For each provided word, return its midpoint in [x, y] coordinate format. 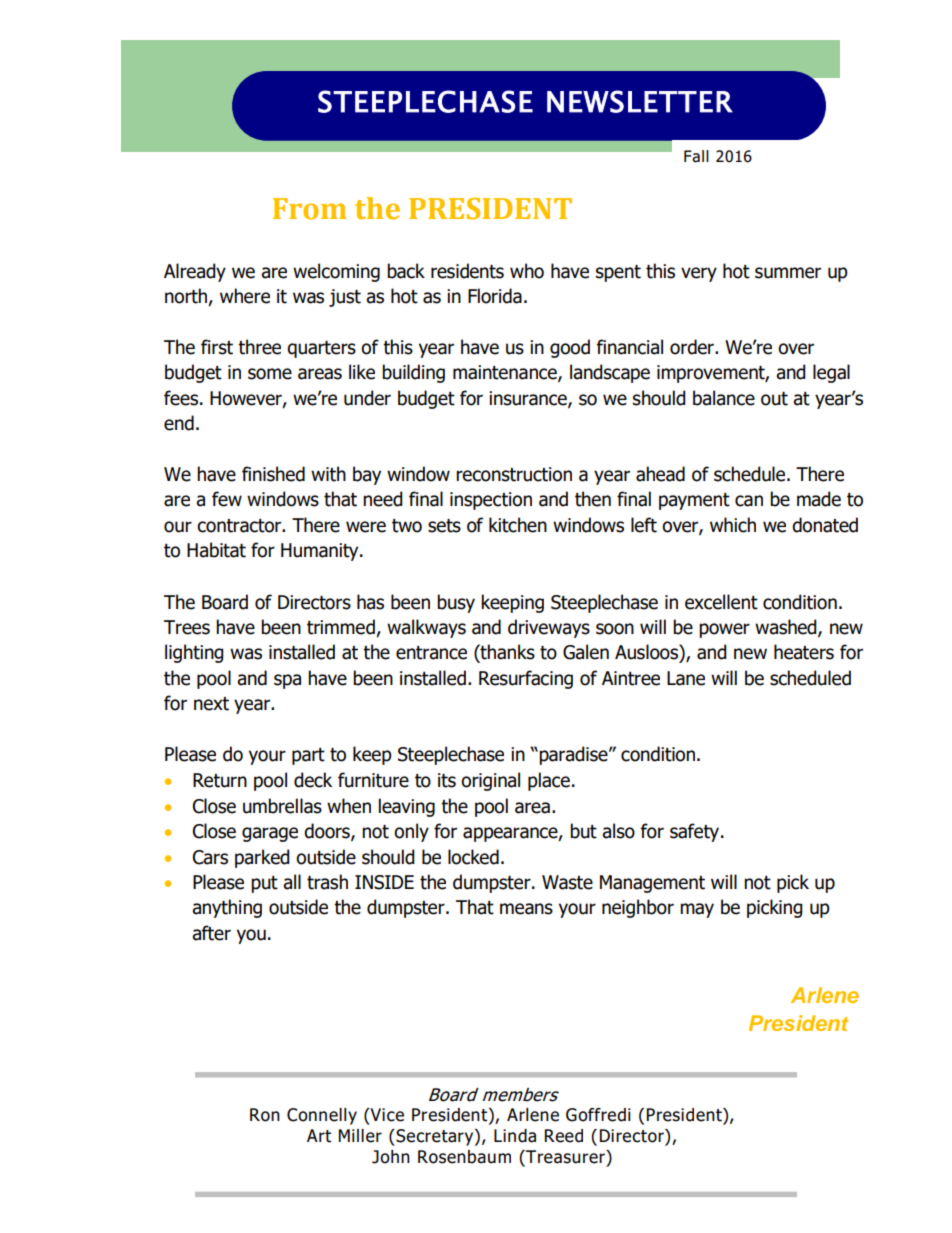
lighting [194, 653]
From [310, 209]
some [270, 374]
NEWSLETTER [640, 101]
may [697, 910]
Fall [696, 156]
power [724, 630]
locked [473, 857]
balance [724, 398]
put [264, 884]
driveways [549, 628]
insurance [529, 399]
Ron [265, 1115]
